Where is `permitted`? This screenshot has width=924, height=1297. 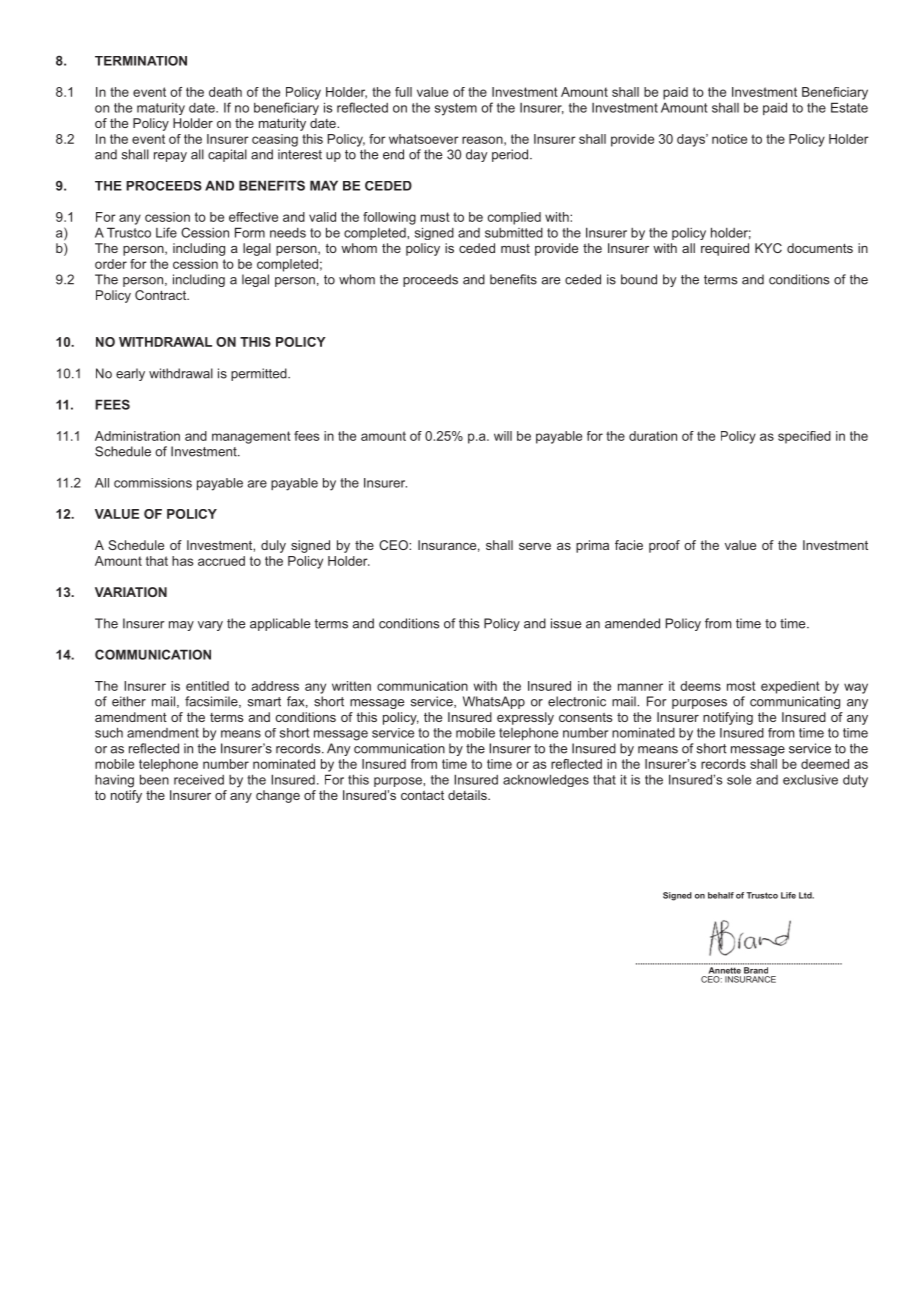
permitted is located at coordinates (260, 374).
